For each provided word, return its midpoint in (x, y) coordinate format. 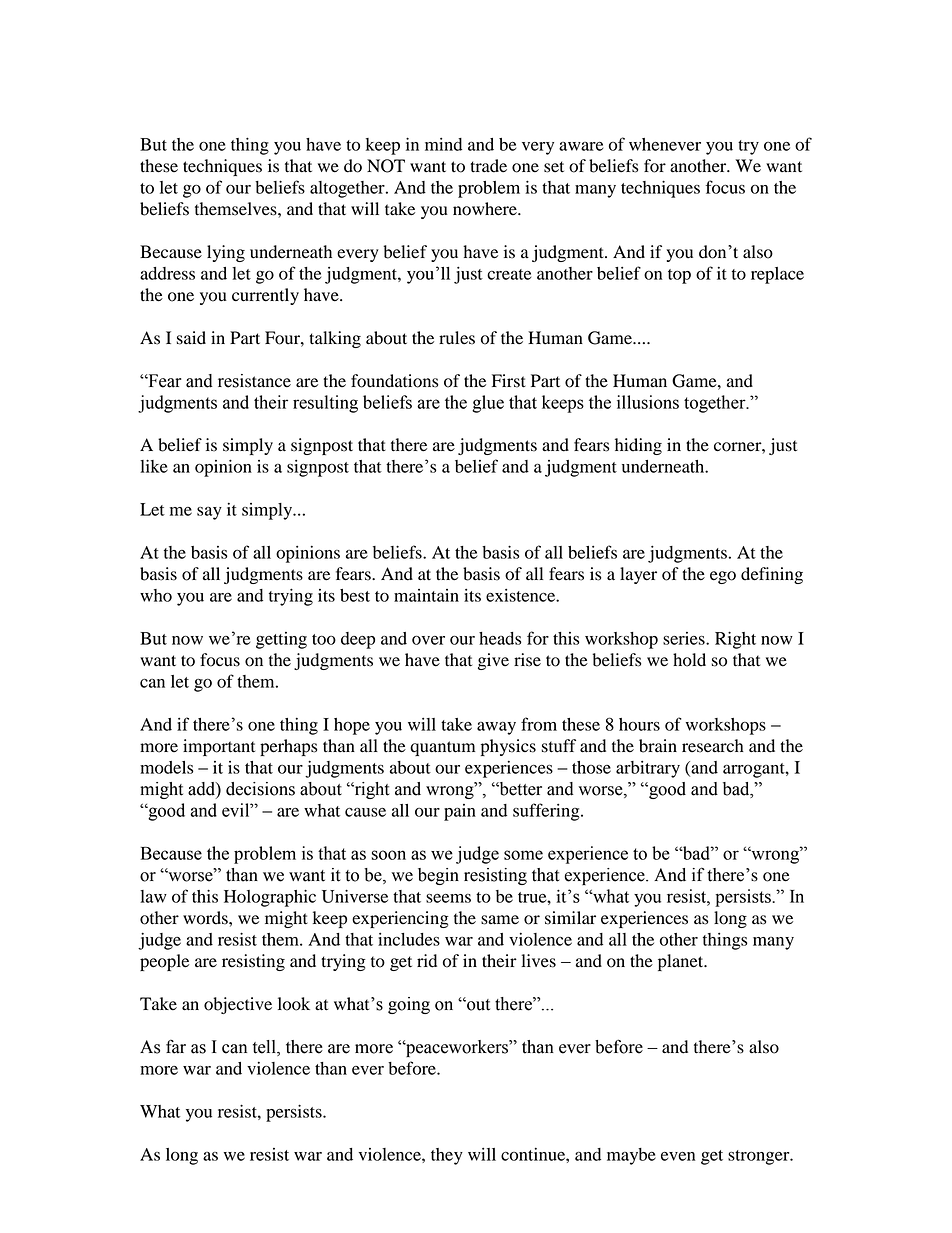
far (176, 1046)
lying (226, 253)
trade (488, 166)
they (447, 1156)
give (493, 661)
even (678, 1156)
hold (689, 660)
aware (581, 146)
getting (281, 640)
